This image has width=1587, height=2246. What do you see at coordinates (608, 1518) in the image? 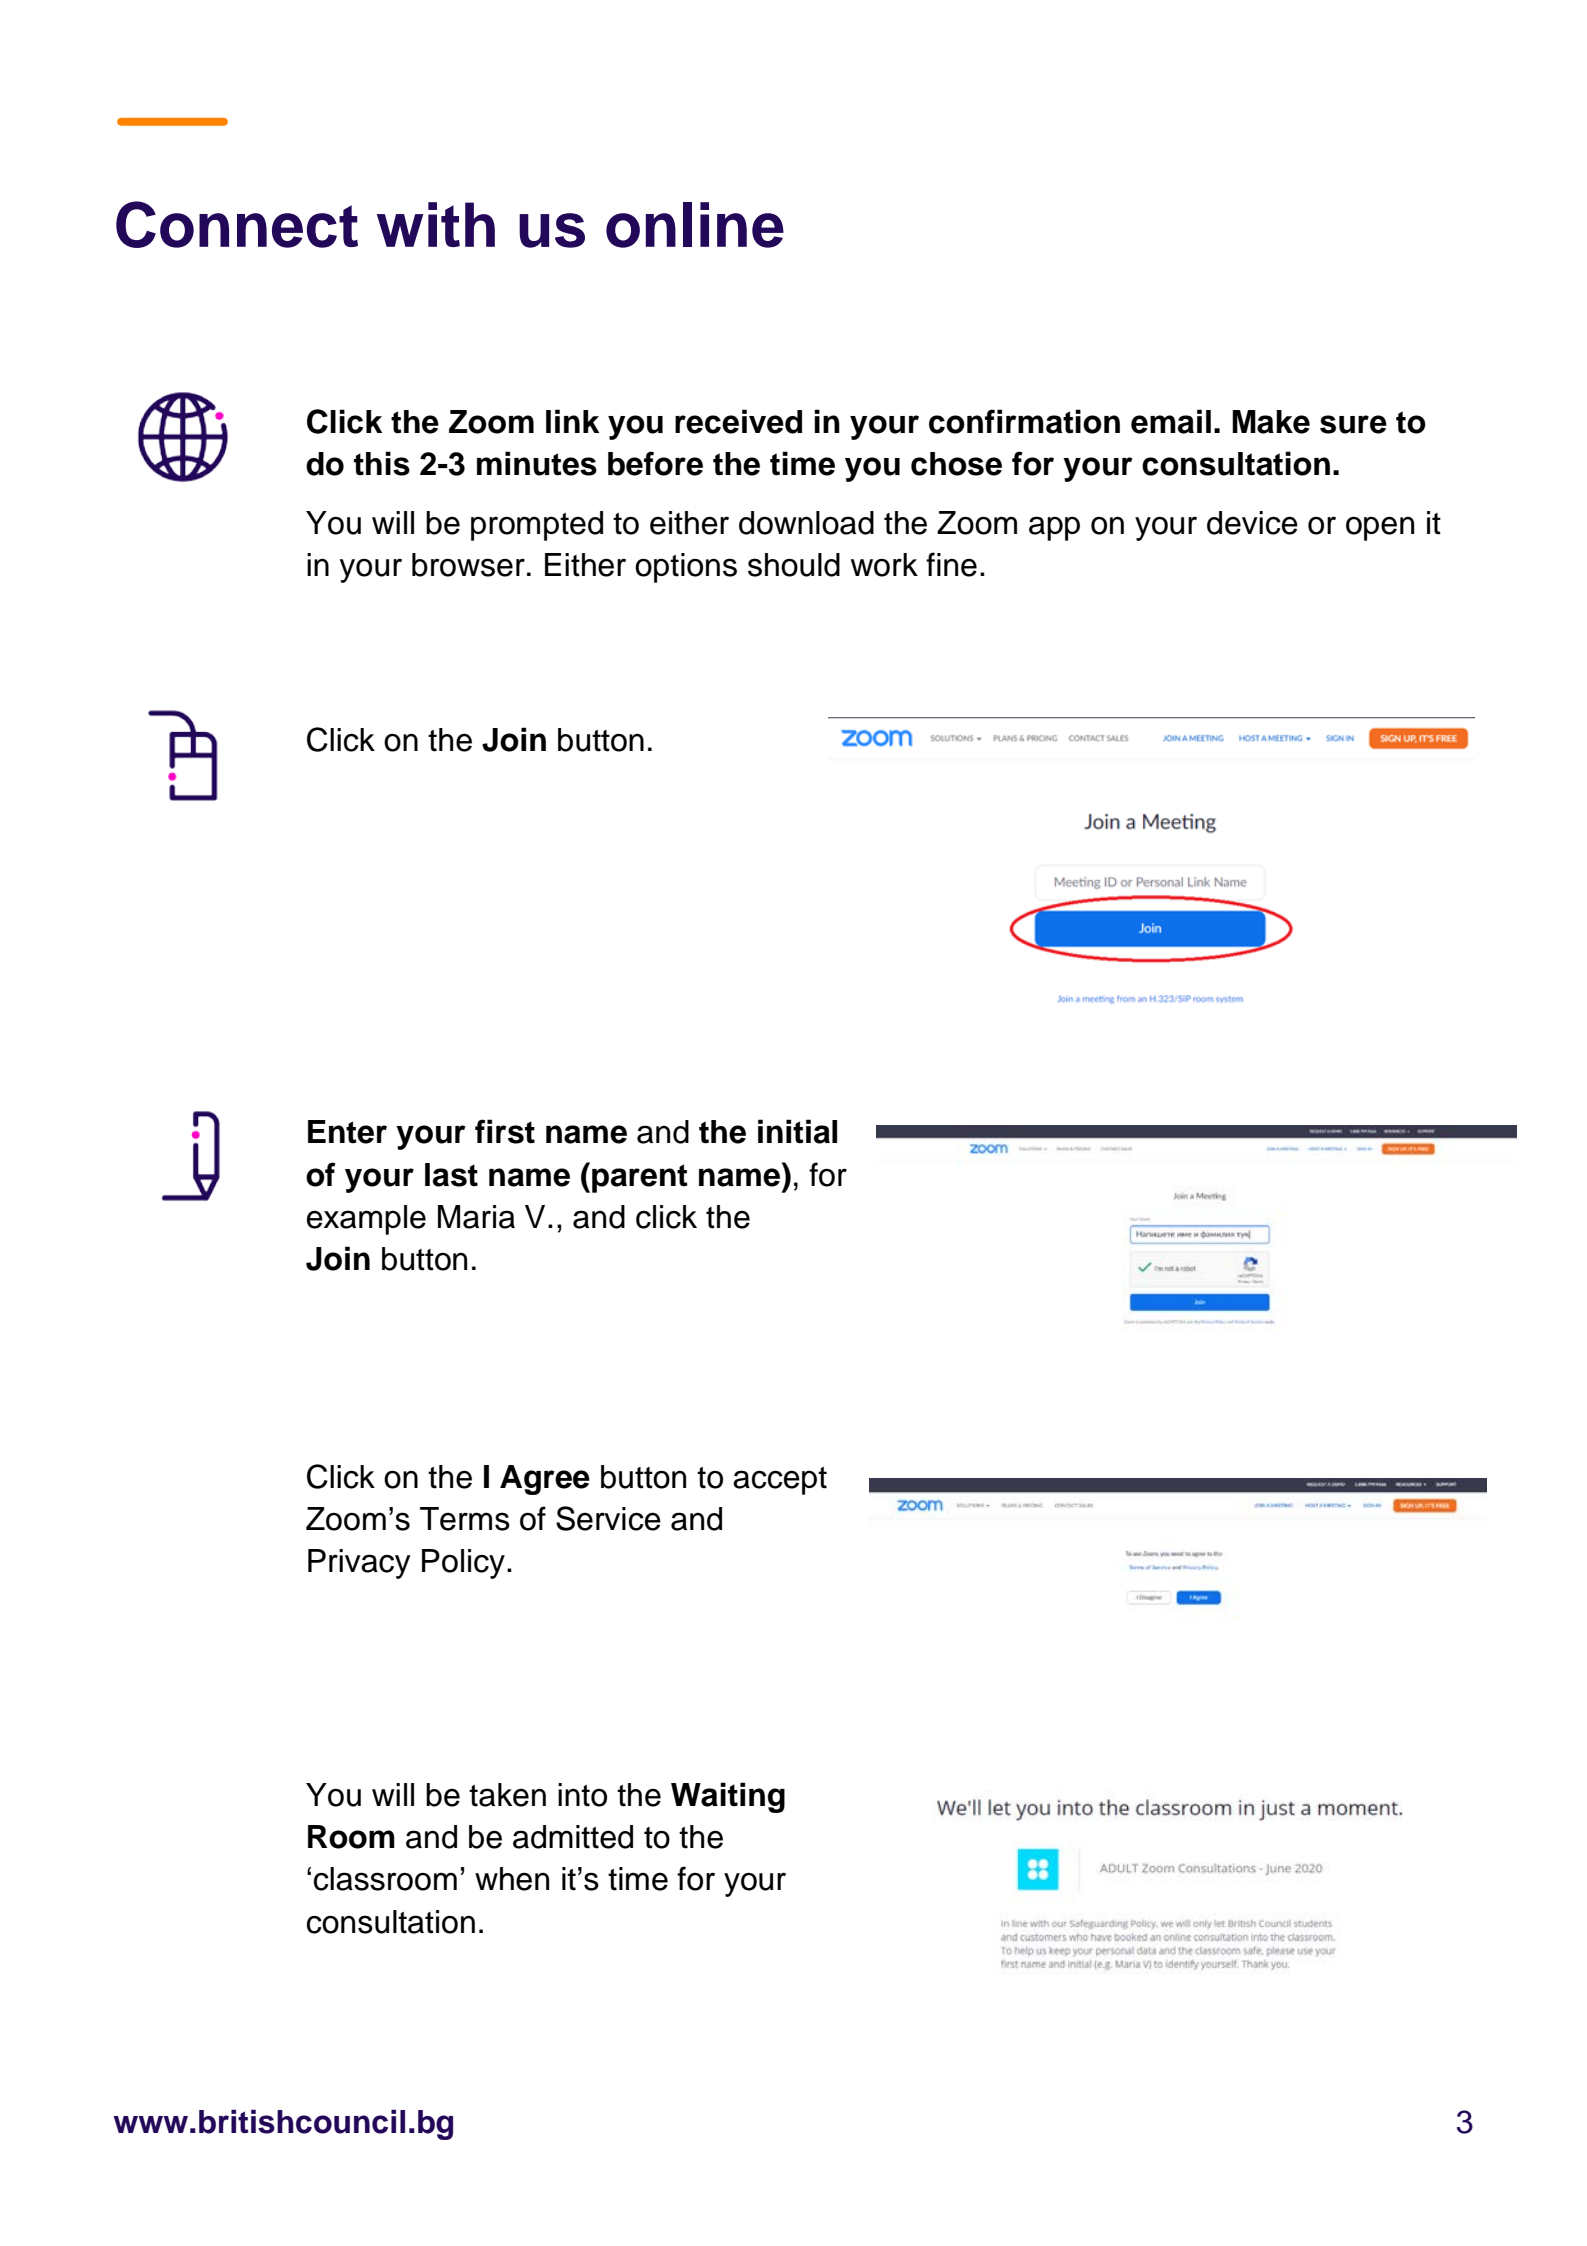
I see `Service` at bounding box center [608, 1518].
